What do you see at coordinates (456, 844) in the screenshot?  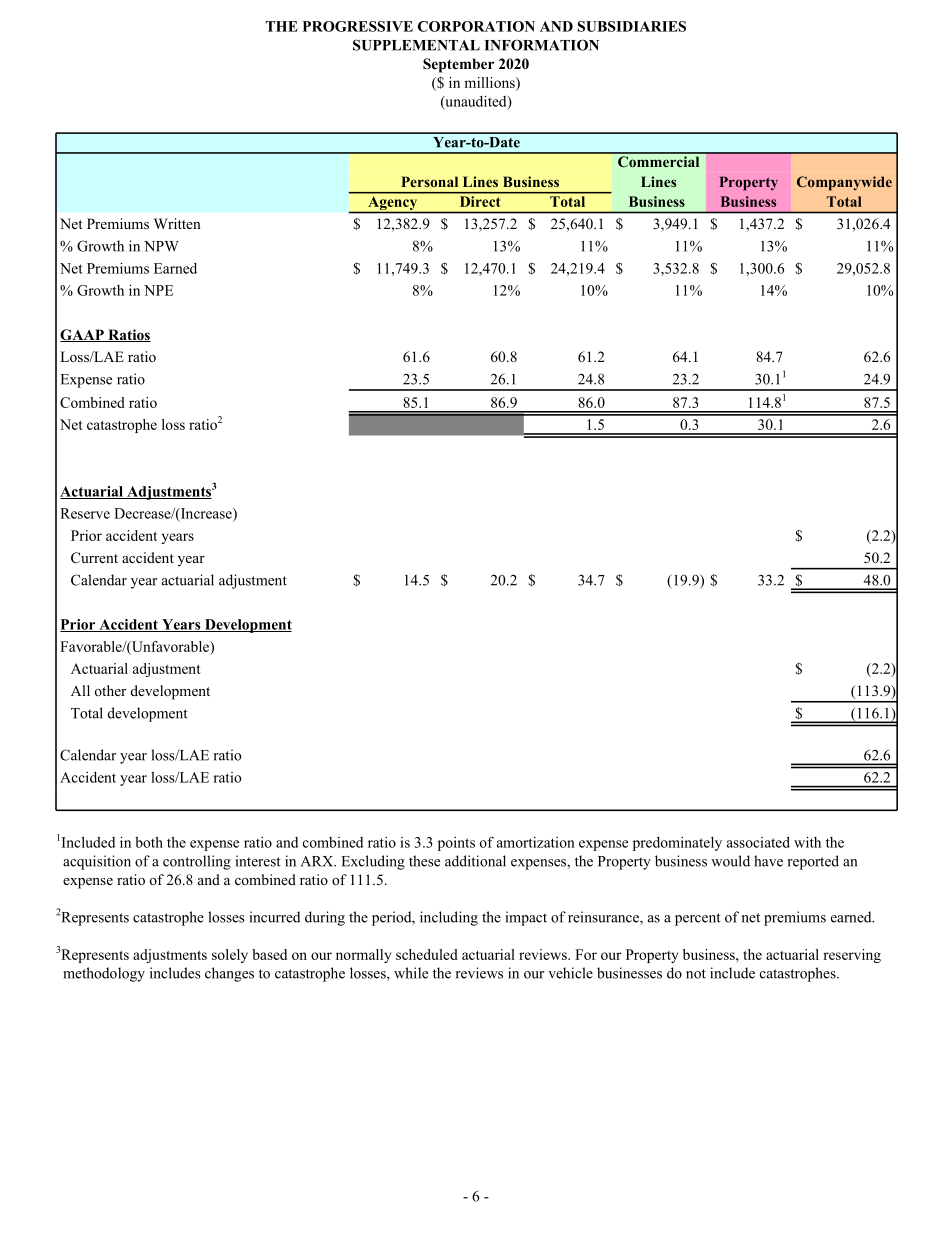 I see `points` at bounding box center [456, 844].
